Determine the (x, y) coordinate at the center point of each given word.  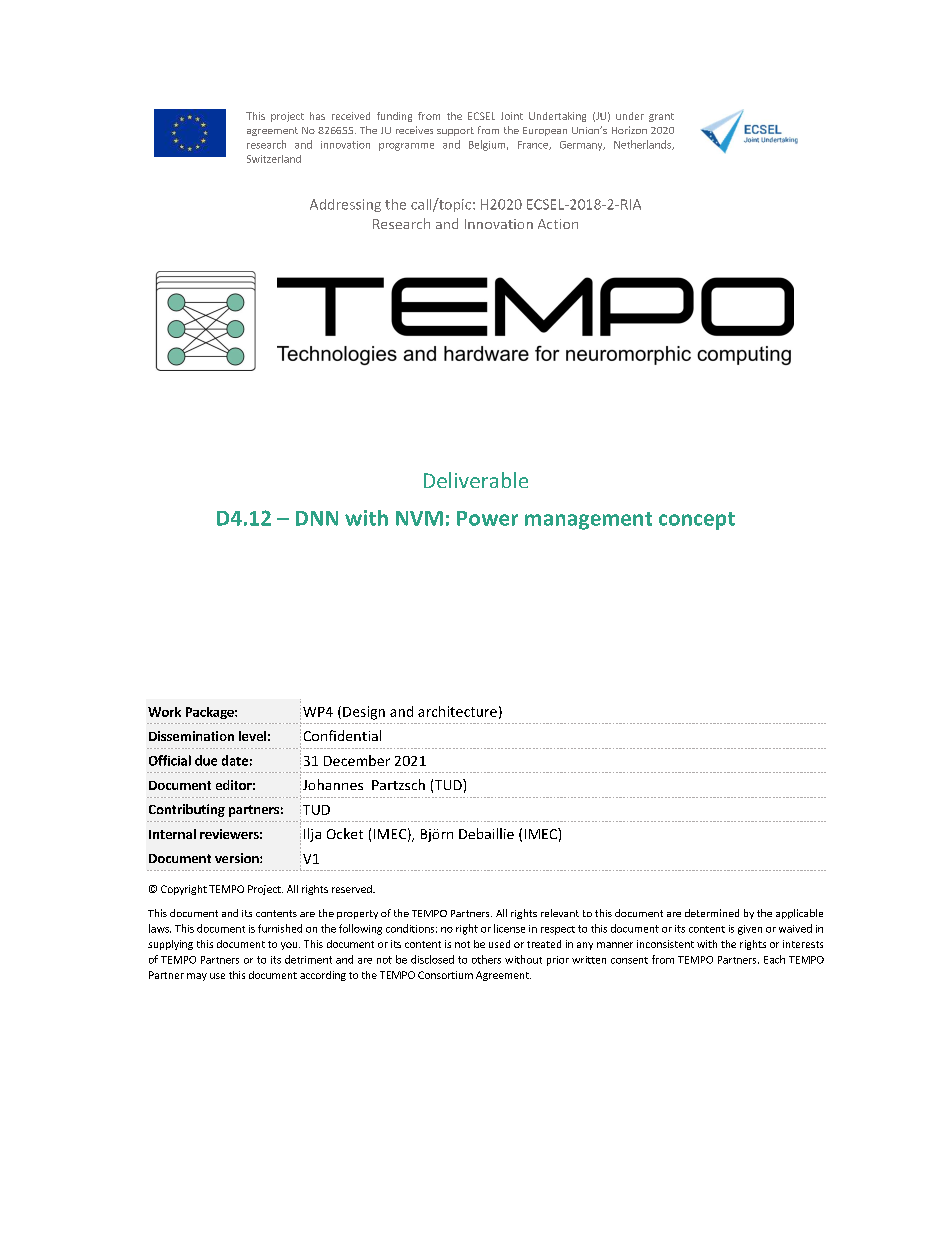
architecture (457, 711)
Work (164, 712)
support (455, 131)
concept (697, 521)
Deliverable (476, 480)
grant (661, 117)
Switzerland (274, 159)
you (290, 946)
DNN (317, 518)
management (588, 521)
